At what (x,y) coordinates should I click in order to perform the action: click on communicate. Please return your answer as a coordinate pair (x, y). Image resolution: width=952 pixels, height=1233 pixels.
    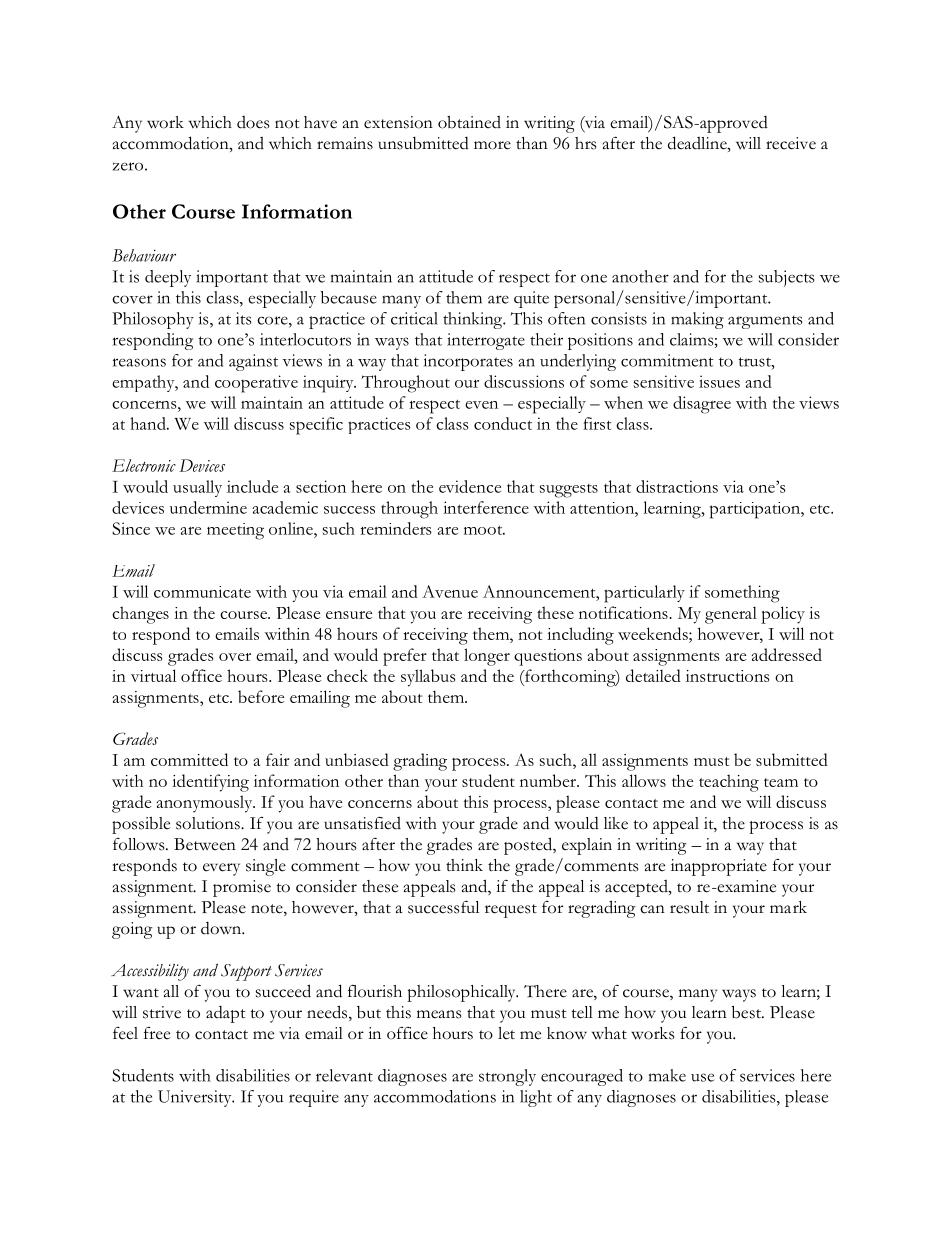
    Looking at the image, I should click on (202, 592).
